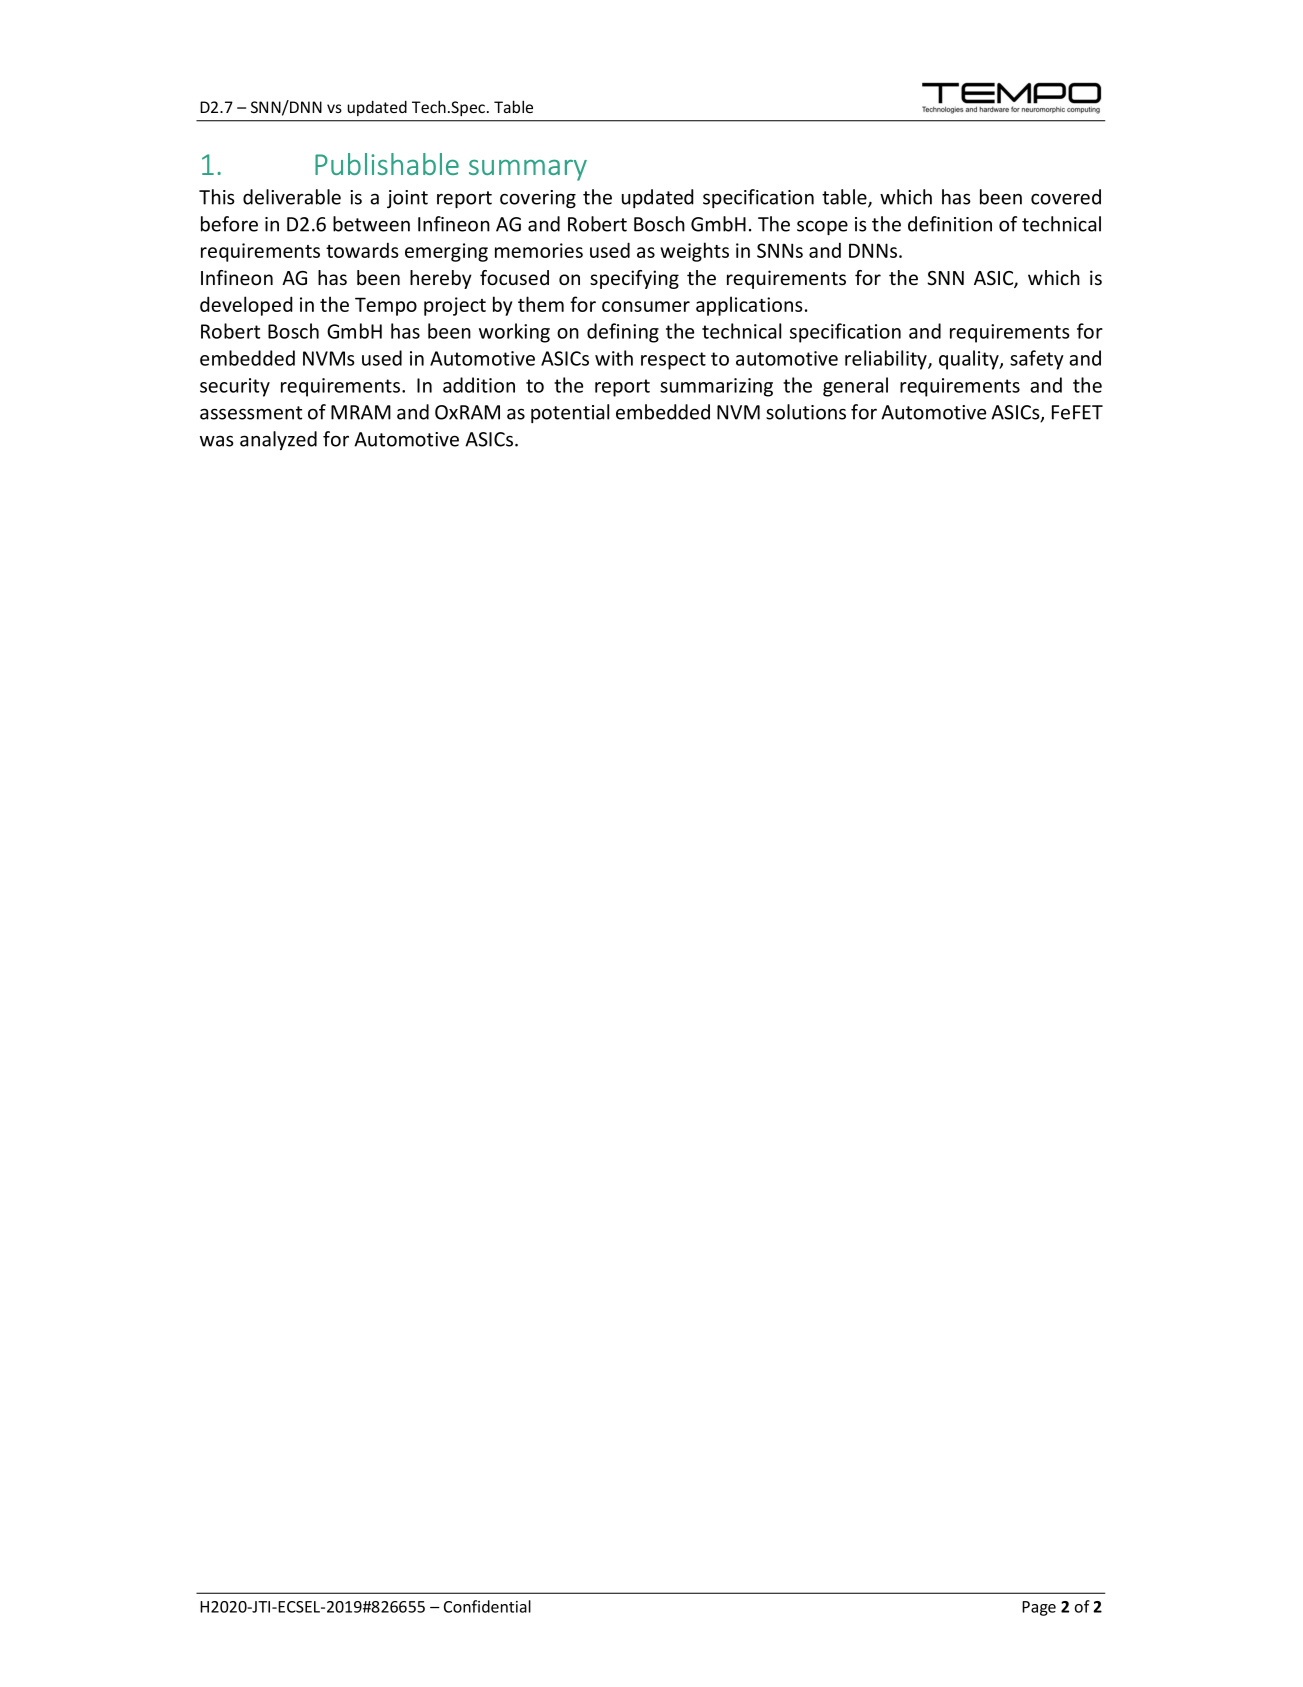  I want to click on Page, so click(1039, 1608).
